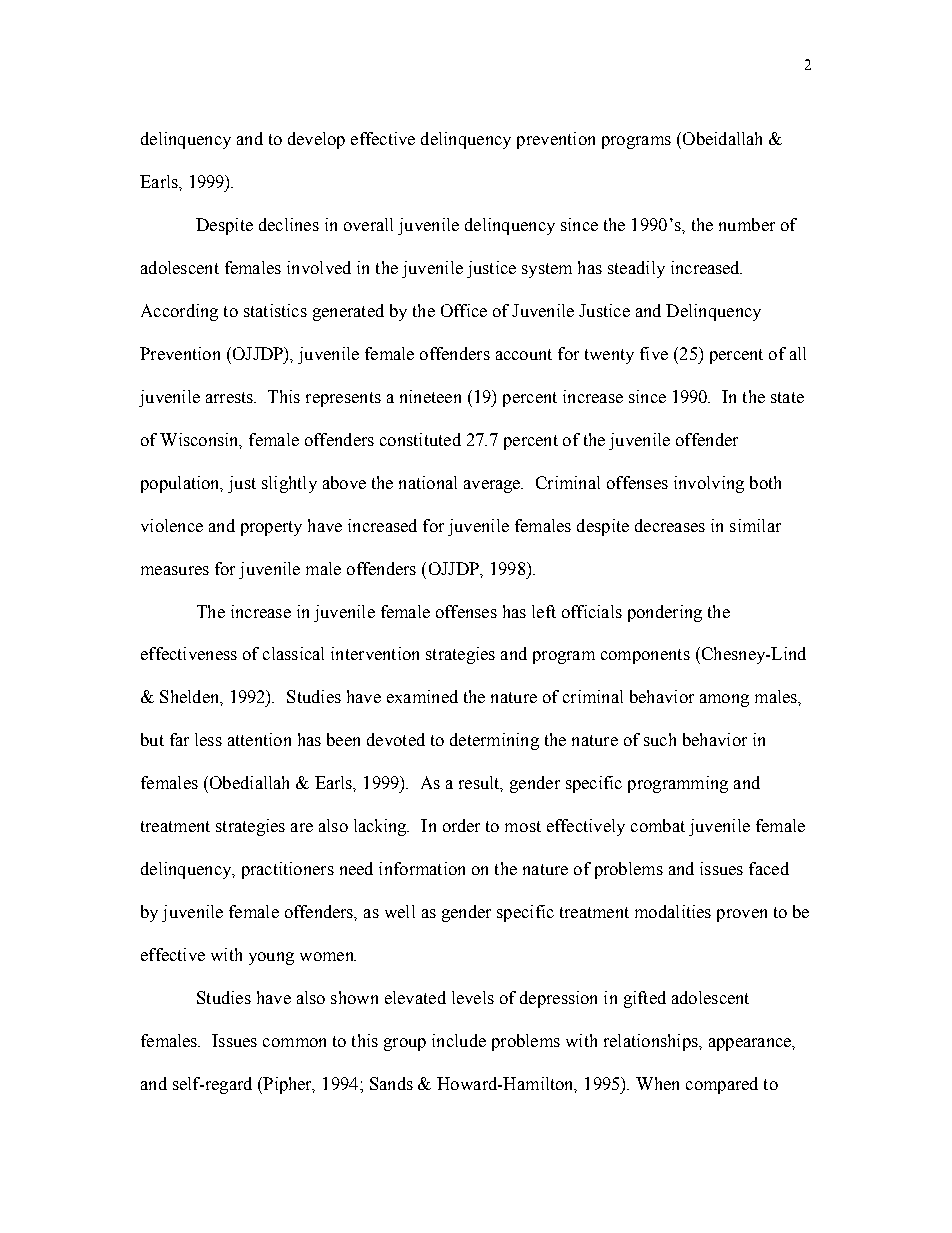 The image size is (952, 1233). I want to click on less, so click(208, 739).
